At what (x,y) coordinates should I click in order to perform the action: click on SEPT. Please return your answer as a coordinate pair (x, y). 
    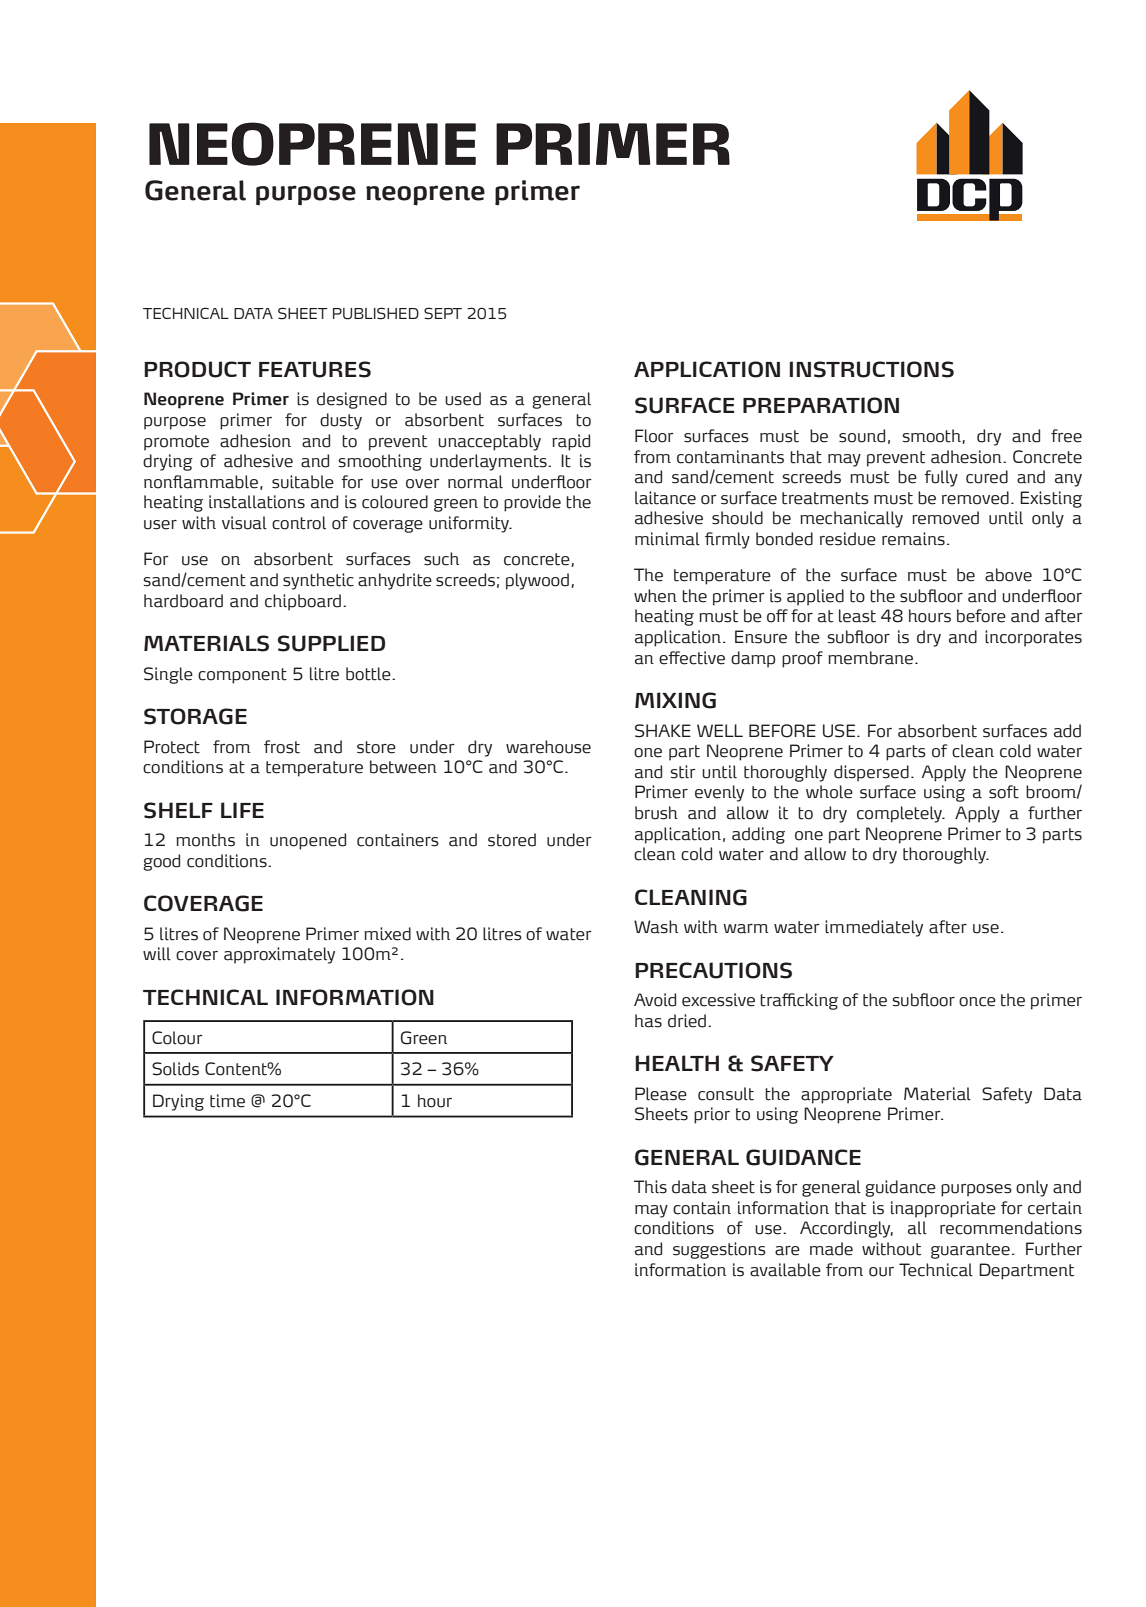
    Looking at the image, I should click on (443, 313).
